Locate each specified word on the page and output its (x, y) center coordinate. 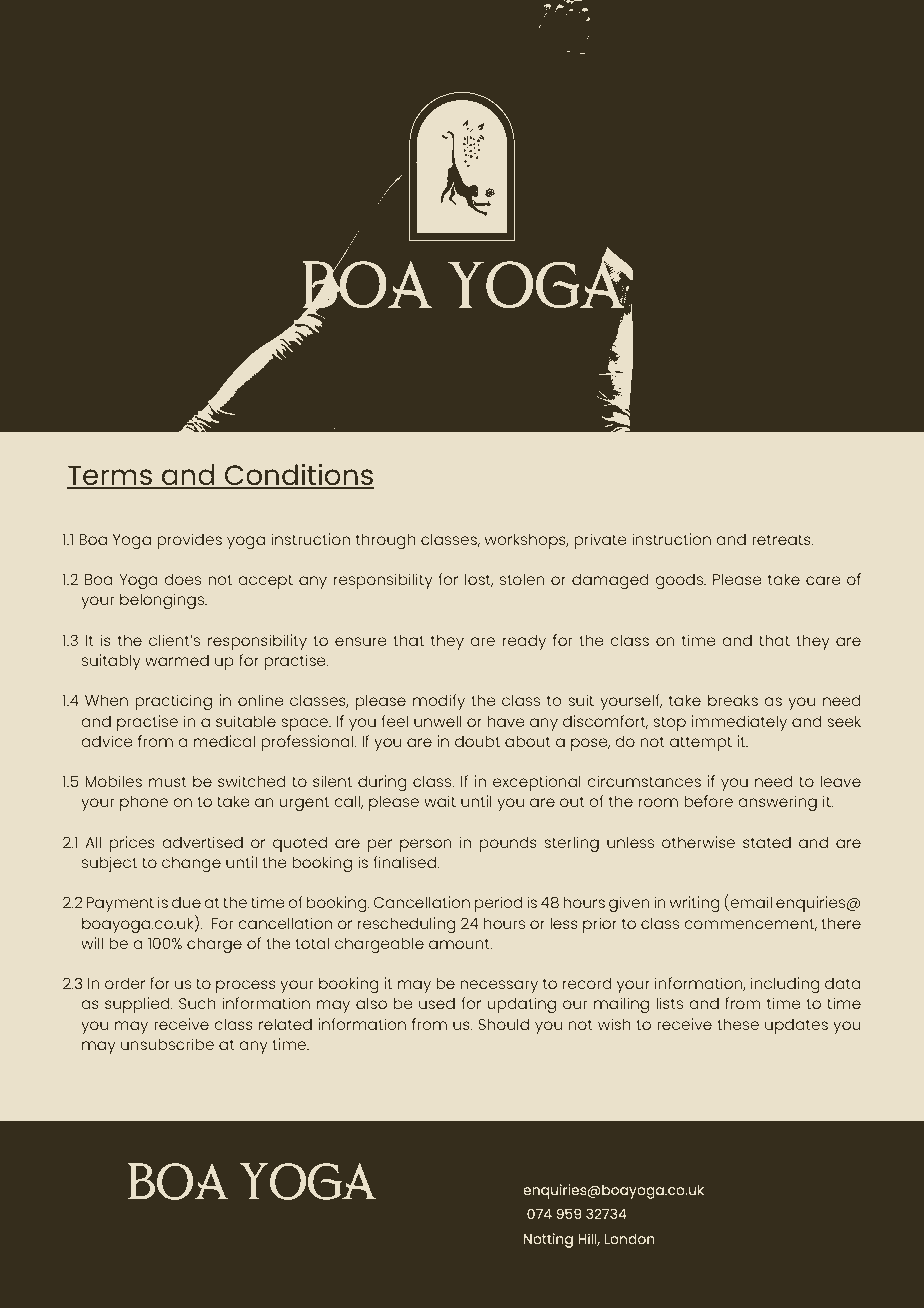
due (186, 902)
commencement (750, 924)
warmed (177, 660)
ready (524, 642)
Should (503, 1024)
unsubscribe (167, 1044)
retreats (782, 539)
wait (440, 801)
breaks (733, 700)
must (168, 781)
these (738, 1024)
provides (189, 541)
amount (460, 943)
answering (777, 803)
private (600, 541)
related (285, 1024)
